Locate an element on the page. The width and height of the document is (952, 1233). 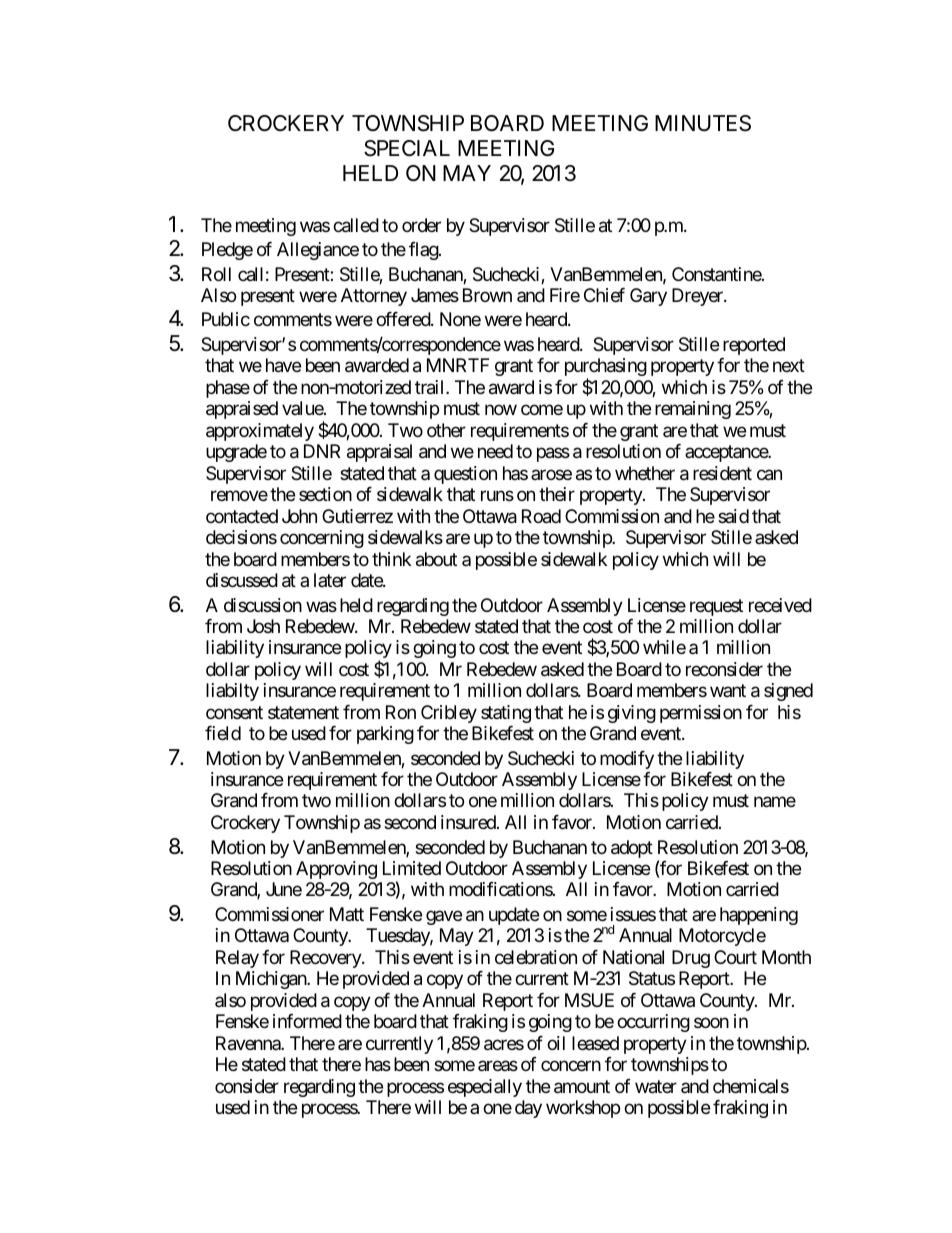
request is located at coordinates (716, 607).
